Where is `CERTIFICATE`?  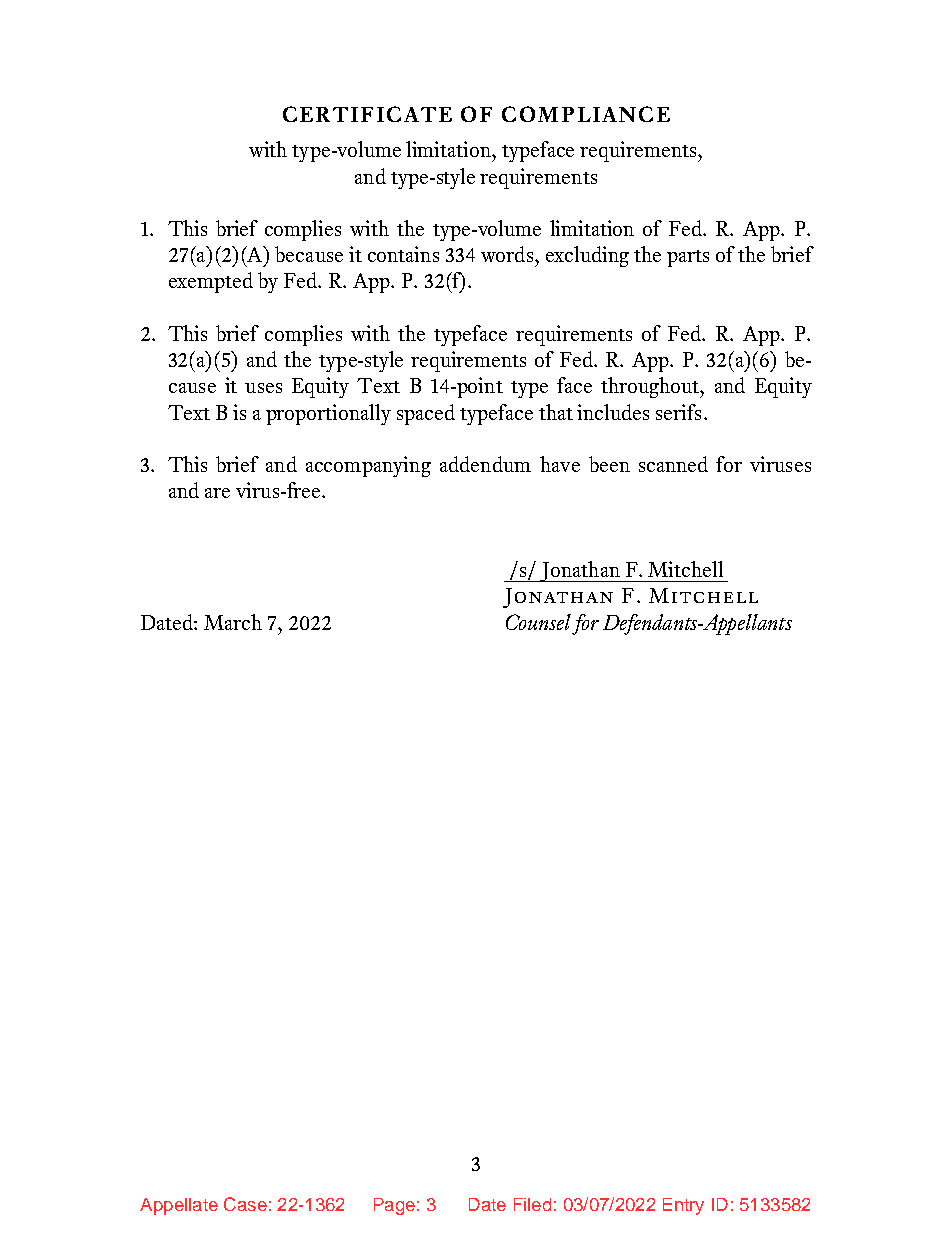 CERTIFICATE is located at coordinates (367, 114).
